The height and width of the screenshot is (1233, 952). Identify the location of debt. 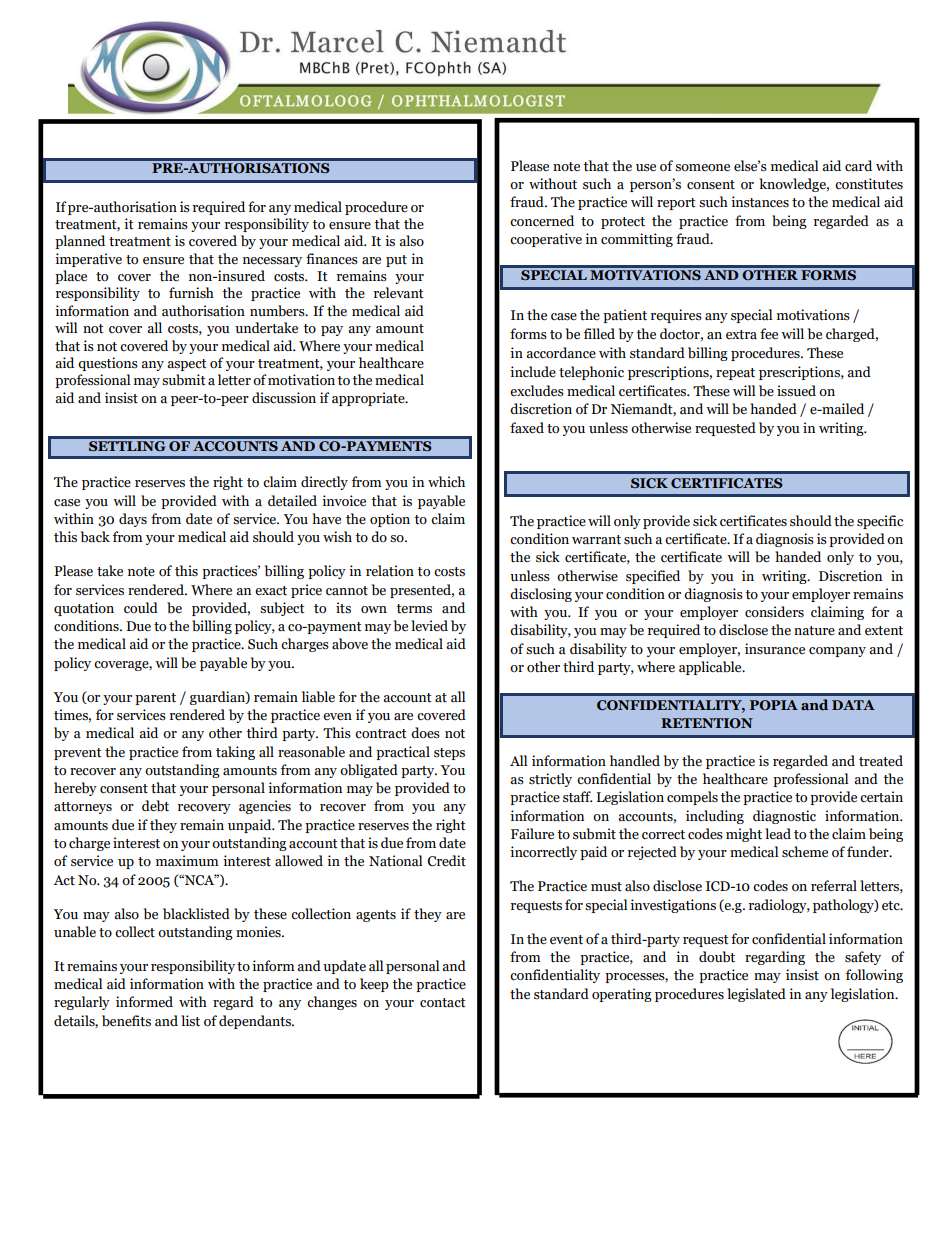
(155, 806).
